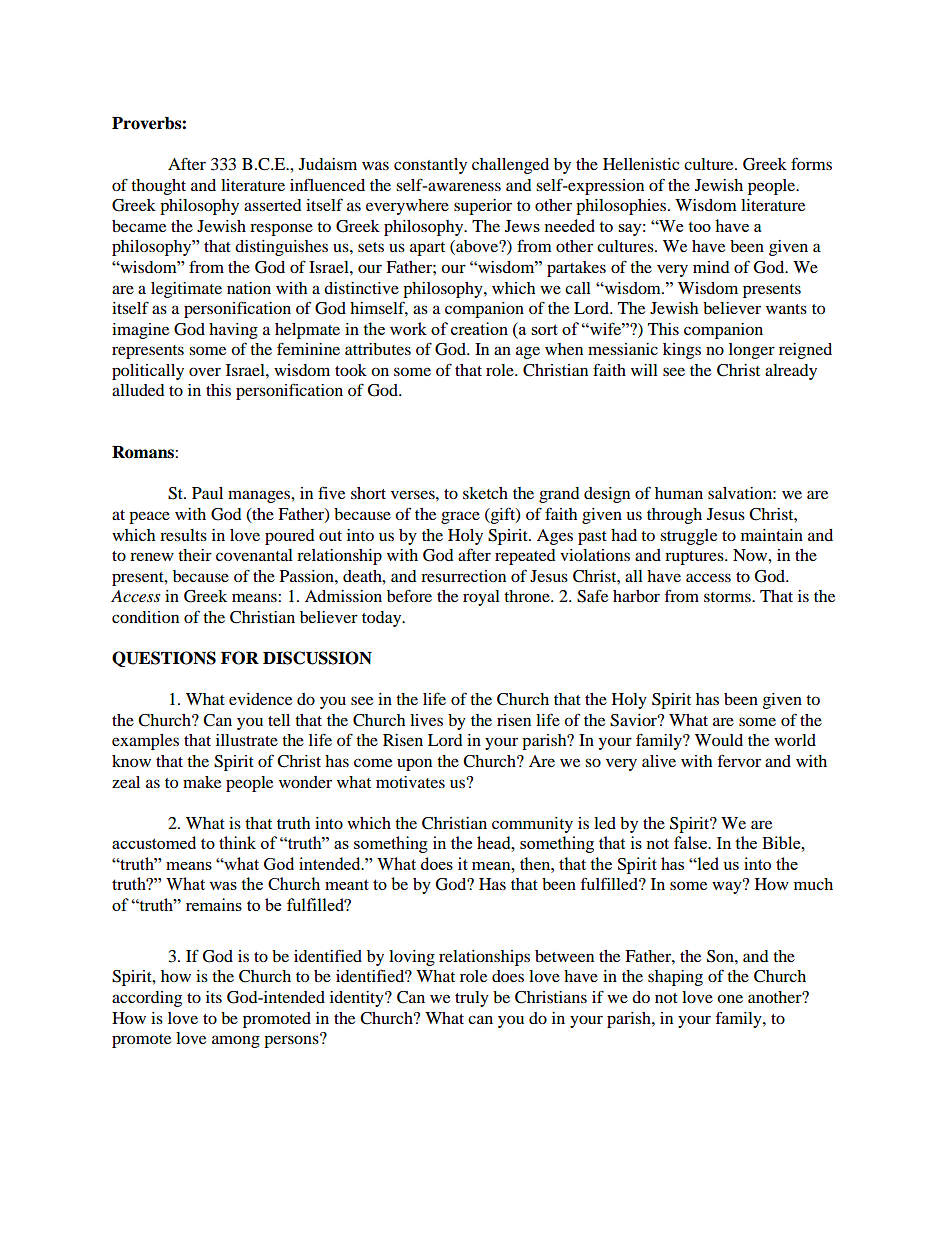 Image resolution: width=952 pixels, height=1233 pixels. What do you see at coordinates (236, 1041) in the page?
I see `among` at bounding box center [236, 1041].
